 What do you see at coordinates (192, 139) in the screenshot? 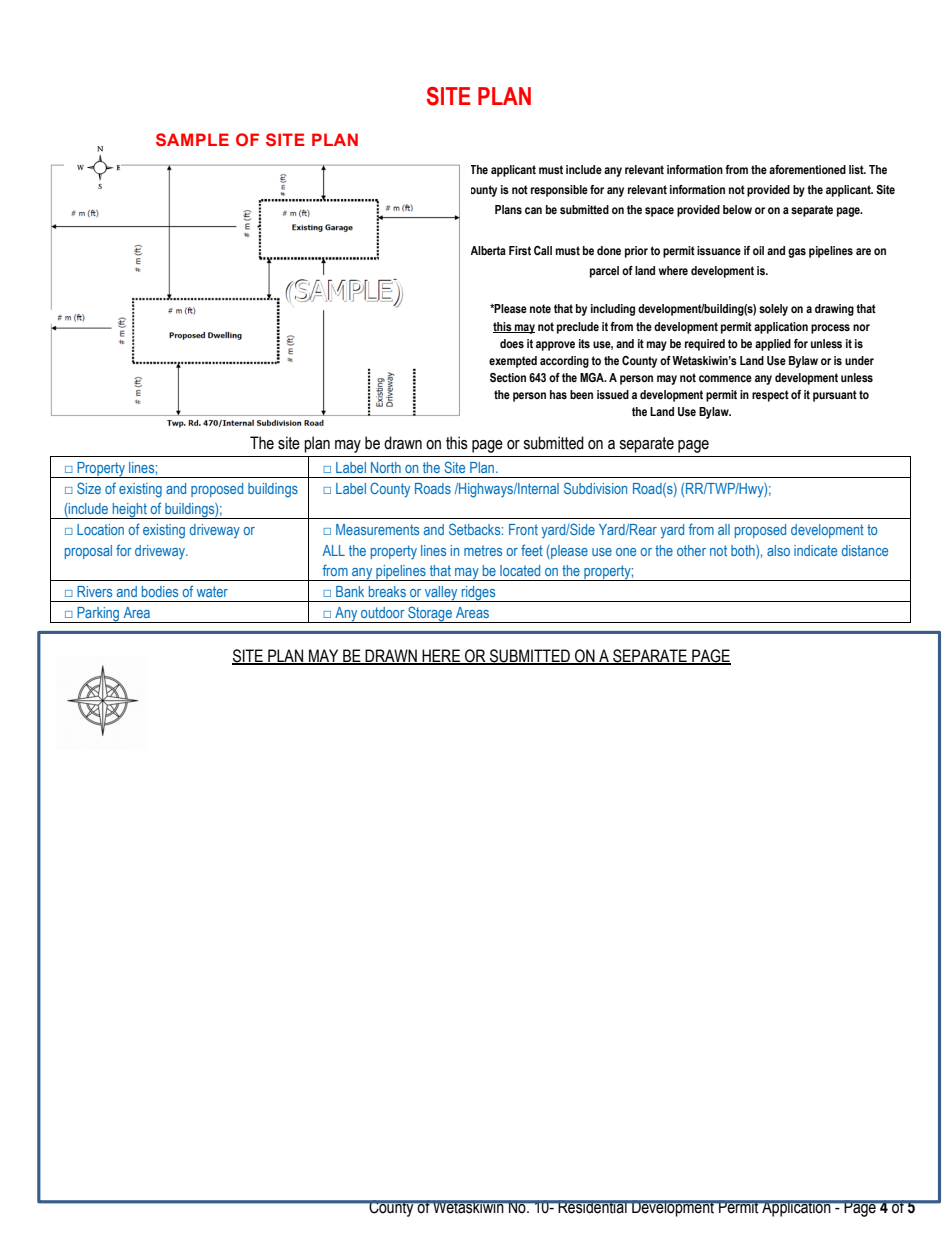
I see `SAMPLE` at bounding box center [192, 139].
